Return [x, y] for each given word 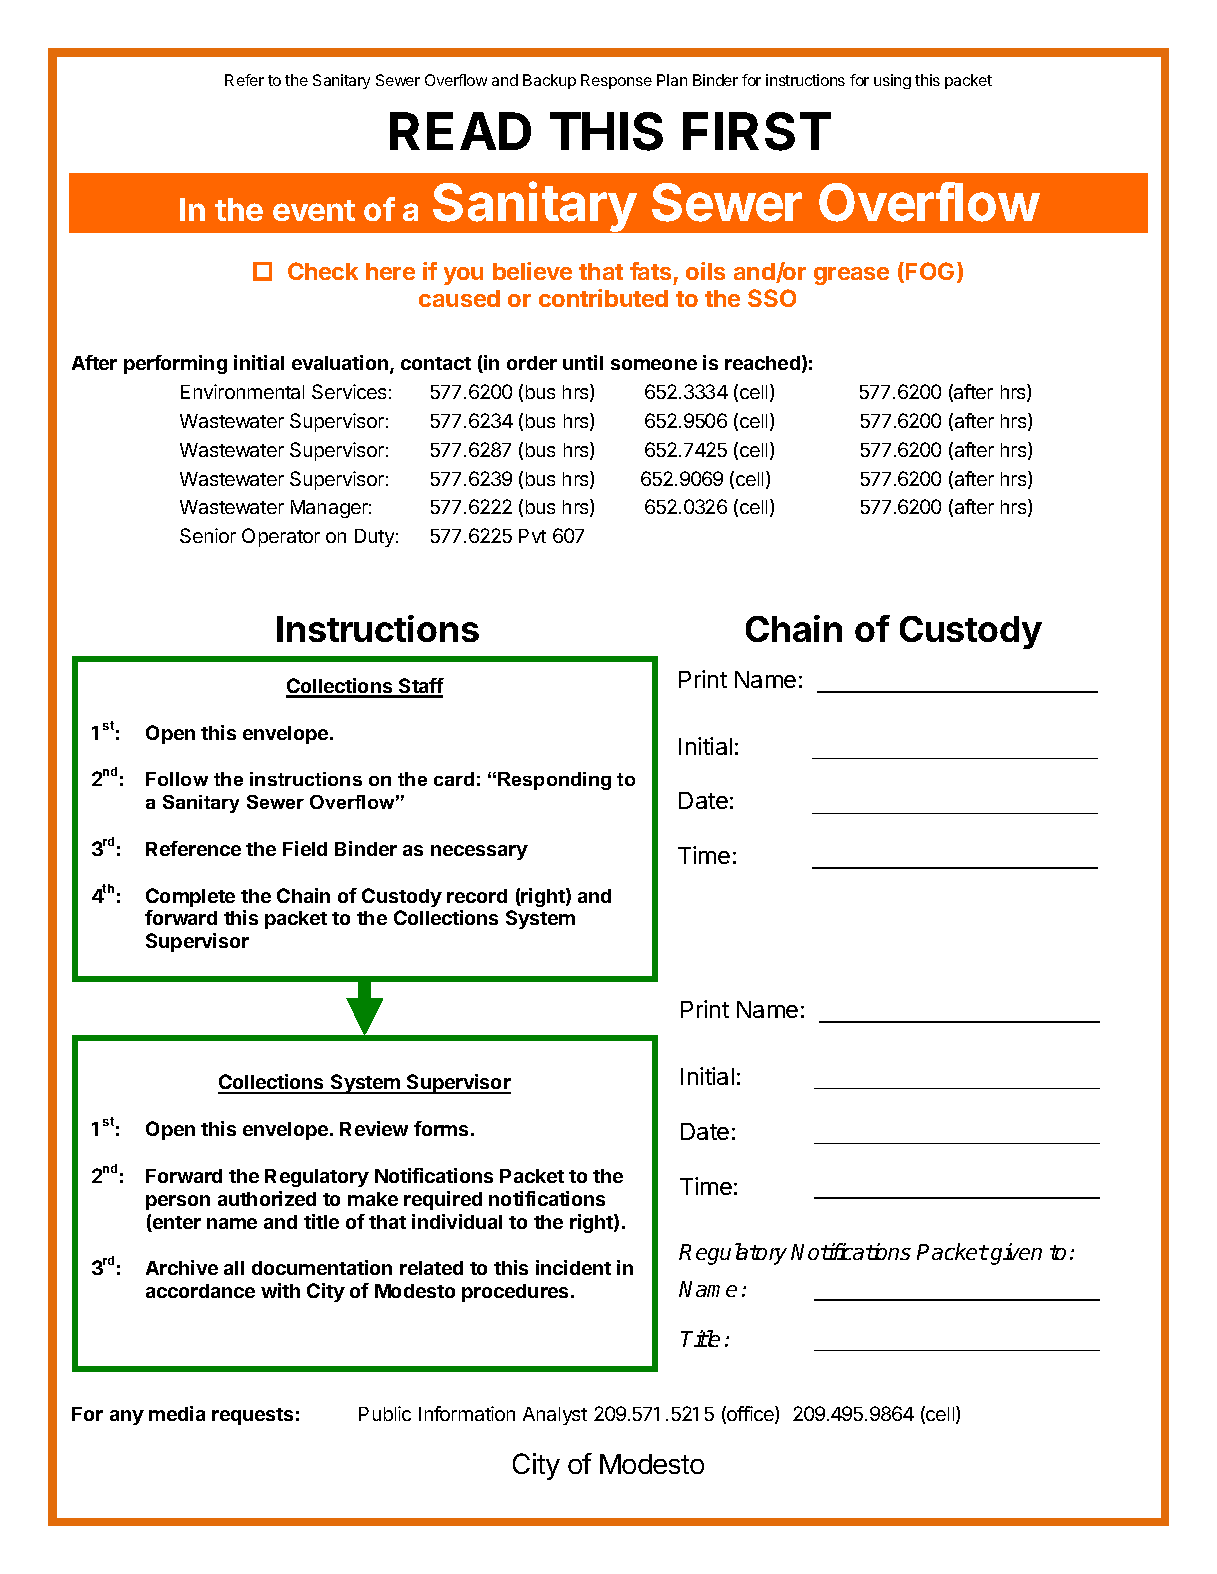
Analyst [555, 1416]
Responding [554, 781]
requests [252, 1416]
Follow [177, 779]
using [892, 81]
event [314, 210]
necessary [479, 852]
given [1016, 1254]
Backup [549, 81]
